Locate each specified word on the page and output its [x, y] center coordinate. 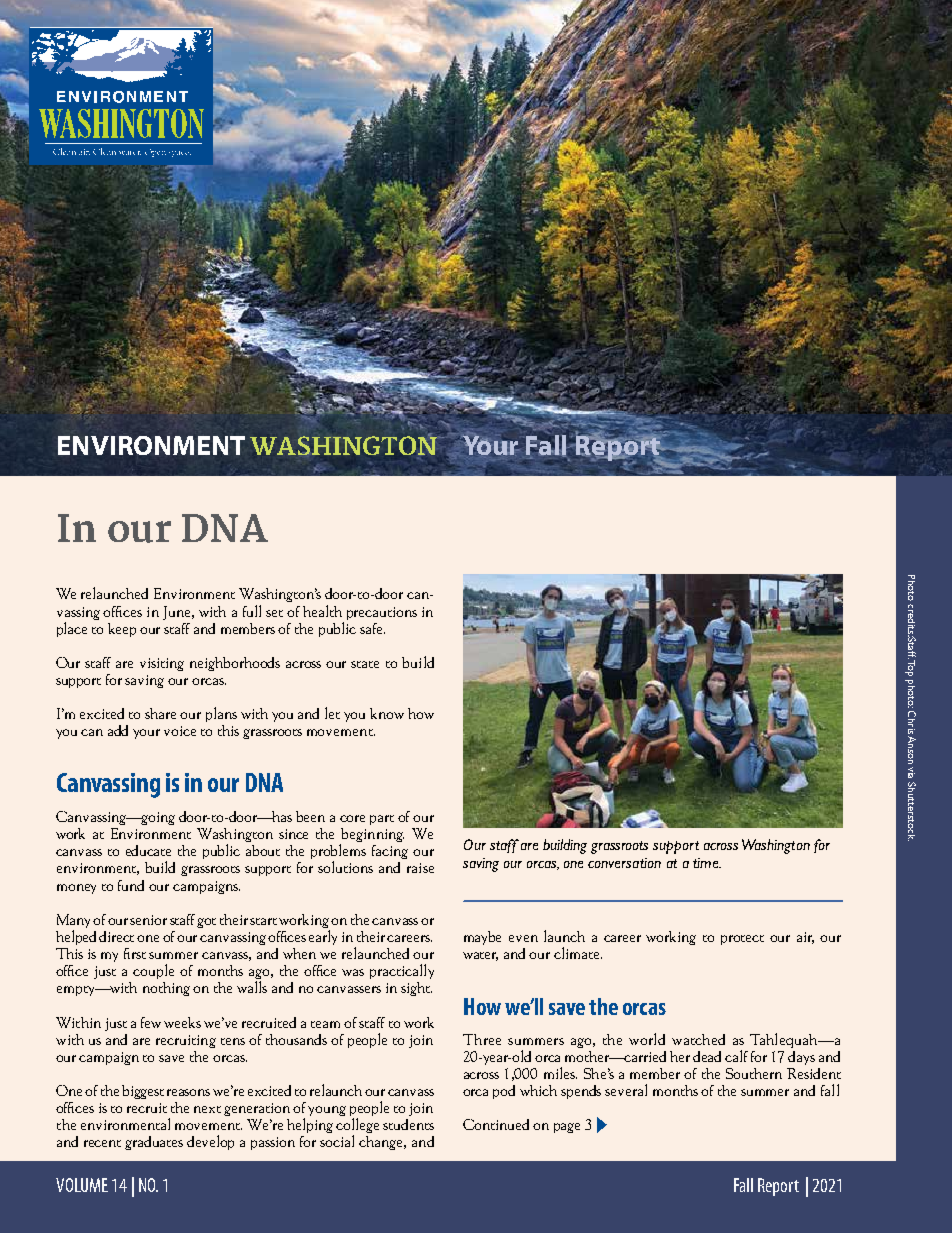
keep [122, 630]
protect [742, 940]
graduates [154, 1143]
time [707, 863]
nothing [166, 989]
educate [148, 850]
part [382, 820]
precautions [382, 613]
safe [372, 628]
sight [416, 989]
